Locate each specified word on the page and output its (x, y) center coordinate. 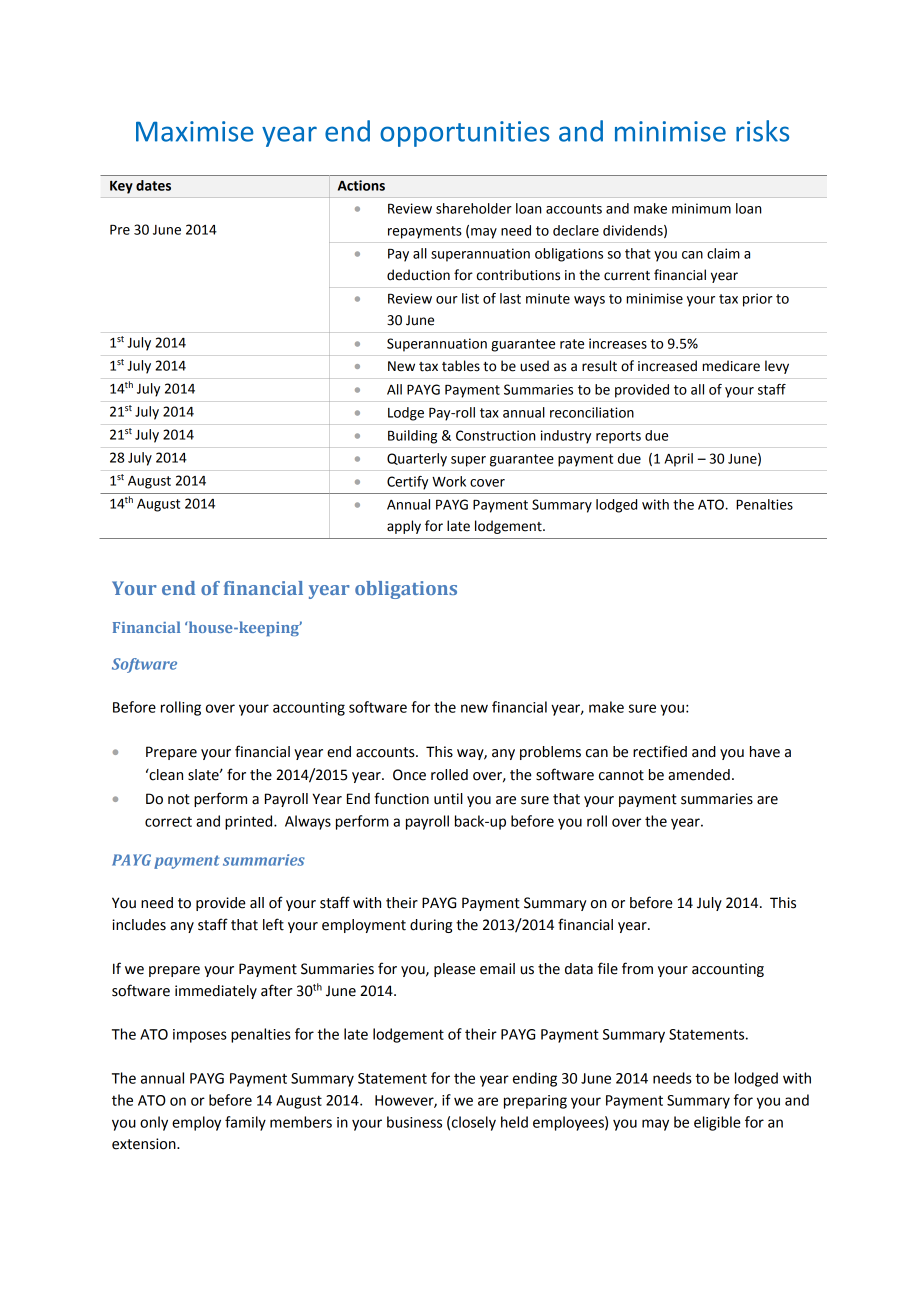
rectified (660, 751)
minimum (701, 208)
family (245, 1123)
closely (474, 1123)
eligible (717, 1123)
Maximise (195, 131)
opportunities (465, 134)
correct (168, 822)
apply (404, 527)
